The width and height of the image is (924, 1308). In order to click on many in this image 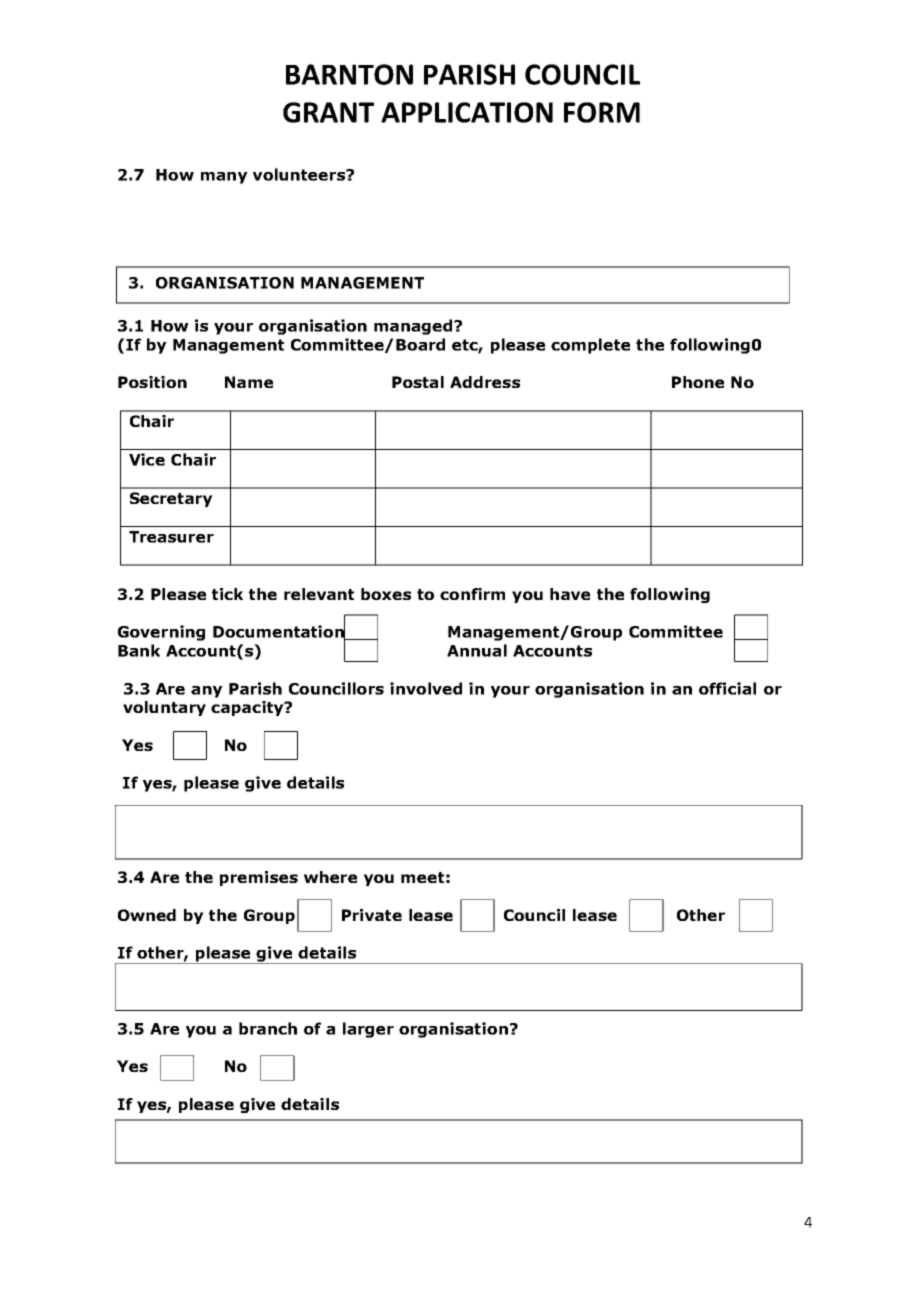, I will do `click(224, 178)`.
